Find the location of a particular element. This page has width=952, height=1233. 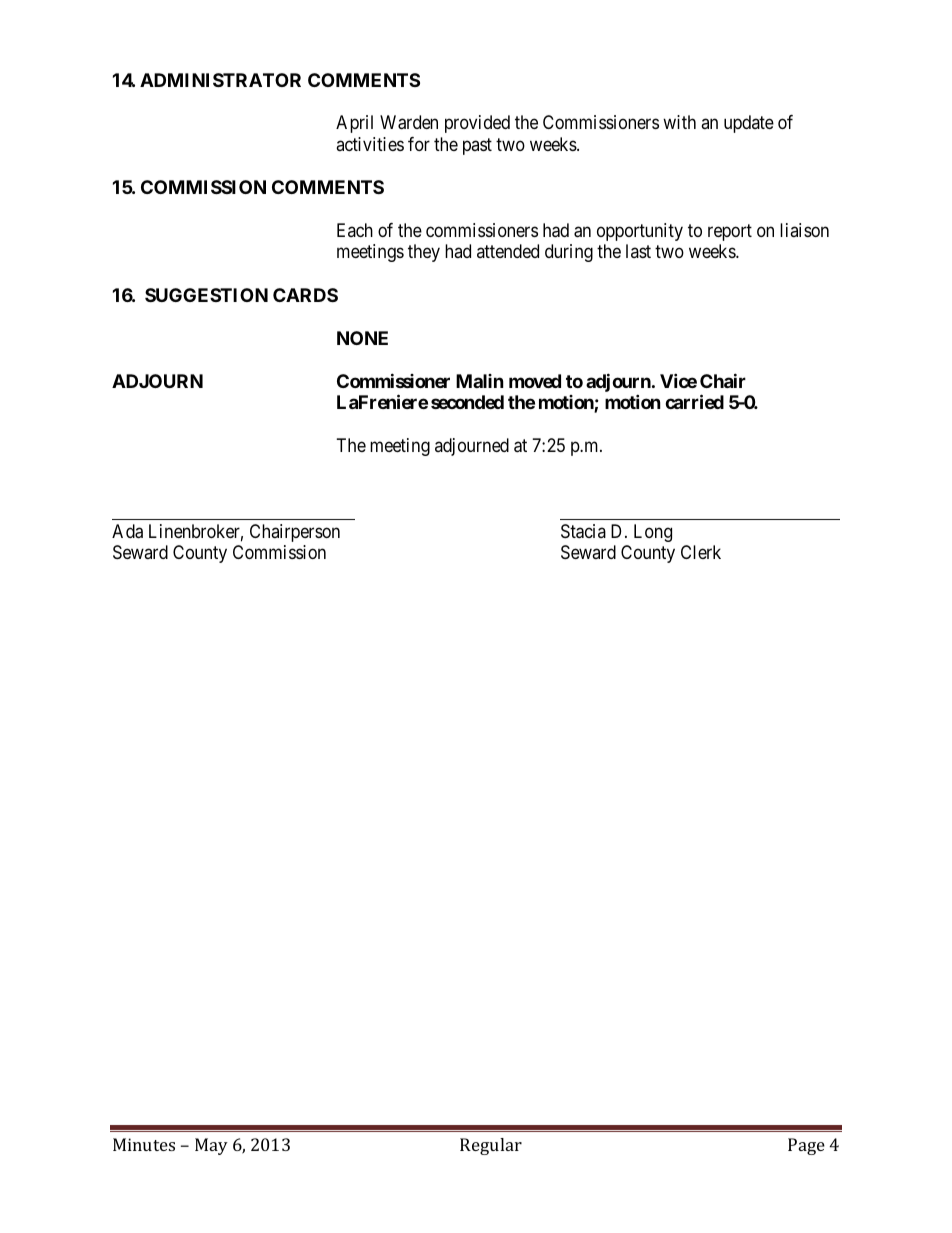

seconded is located at coordinates (467, 402).
